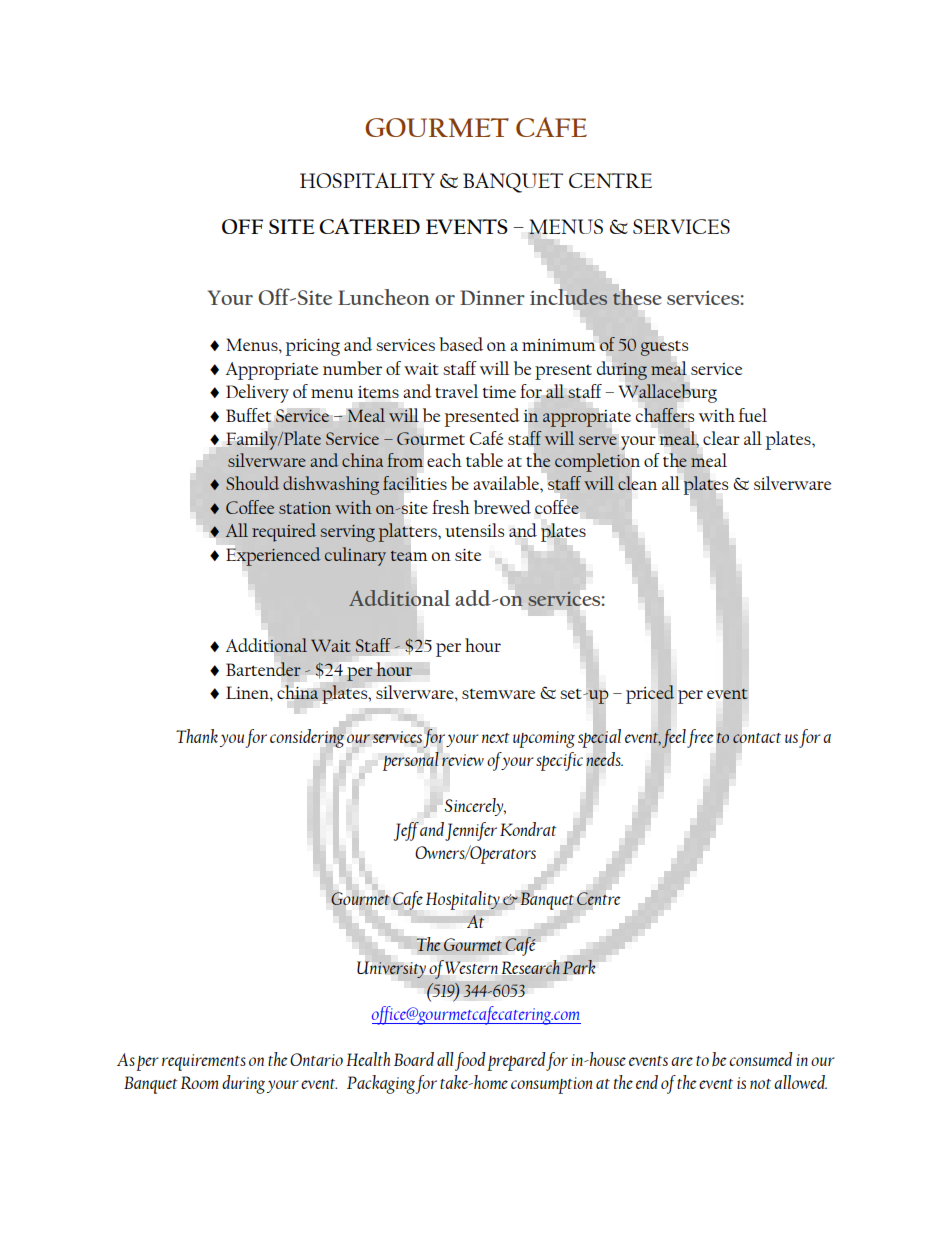 Image resolution: width=952 pixels, height=1233 pixels. Describe the element at coordinates (498, 694) in the page. I see `stemware` at that location.
